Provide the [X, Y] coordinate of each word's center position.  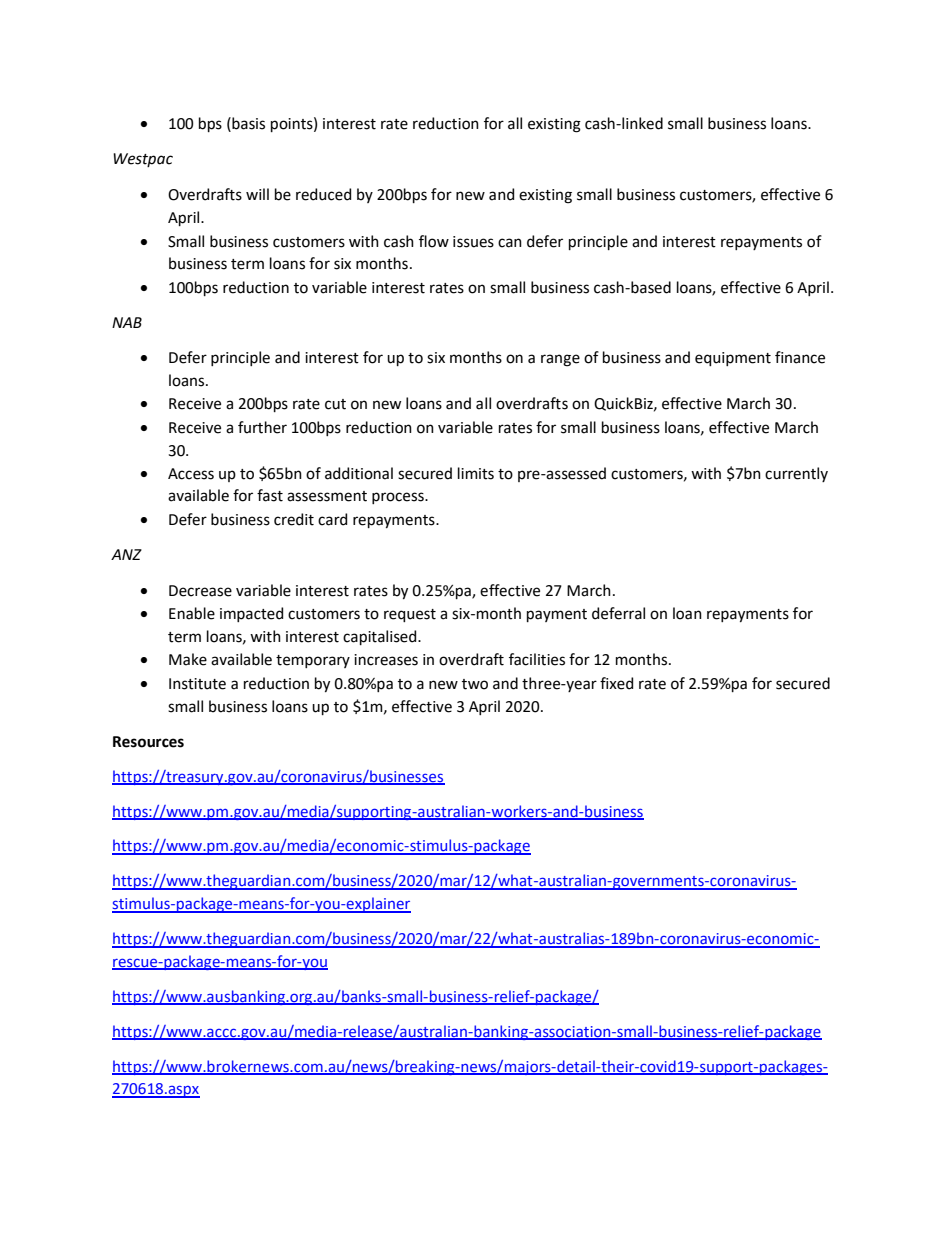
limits [476, 473]
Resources [148, 742]
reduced [323, 194]
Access [191, 474]
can [510, 243]
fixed [616, 683]
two [475, 684]
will [257, 194]
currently [796, 474]
